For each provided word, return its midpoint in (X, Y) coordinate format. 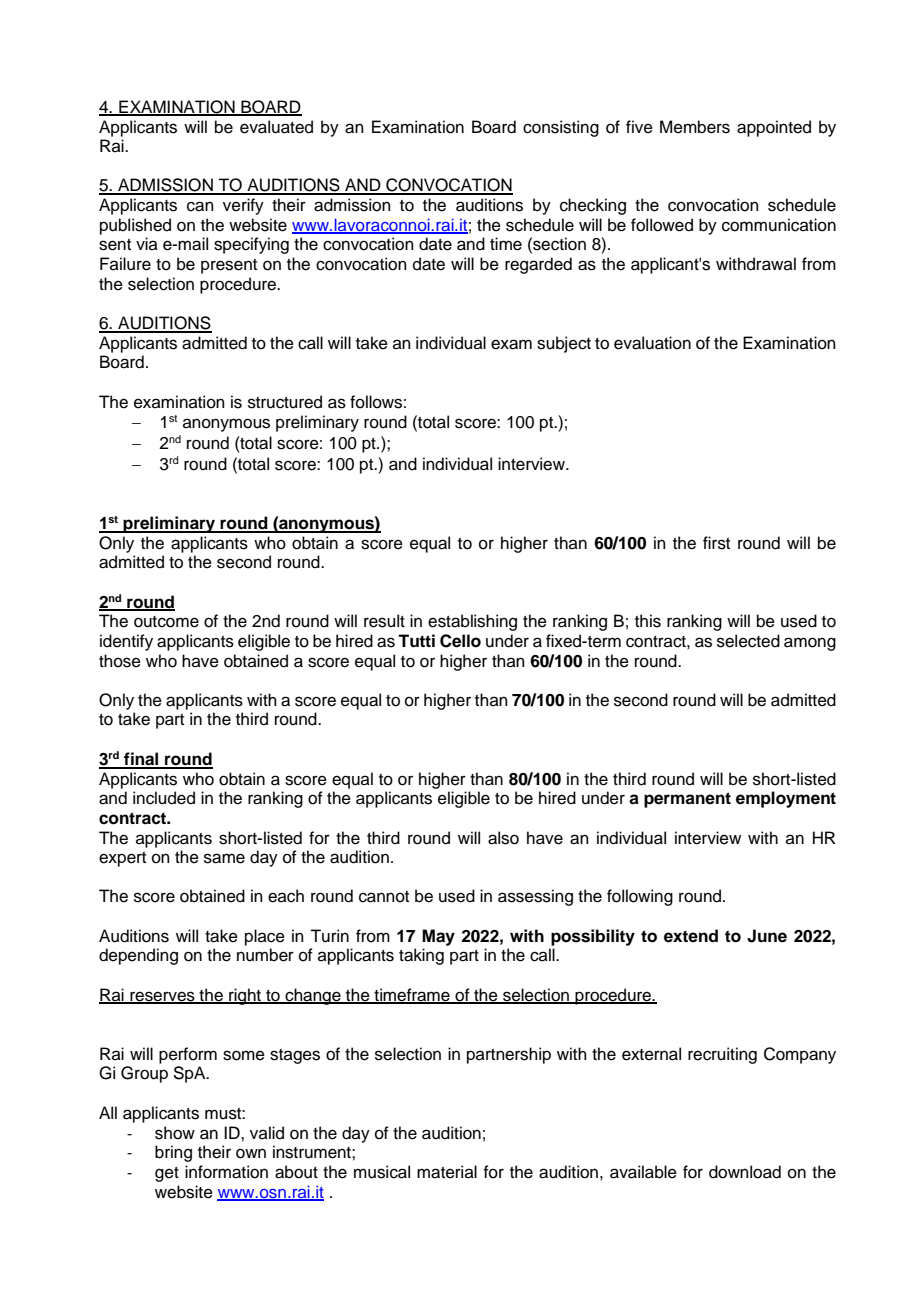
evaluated (276, 127)
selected (748, 641)
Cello (460, 641)
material (447, 1172)
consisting (561, 128)
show (175, 1133)
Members (695, 127)
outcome (166, 622)
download (745, 1172)
